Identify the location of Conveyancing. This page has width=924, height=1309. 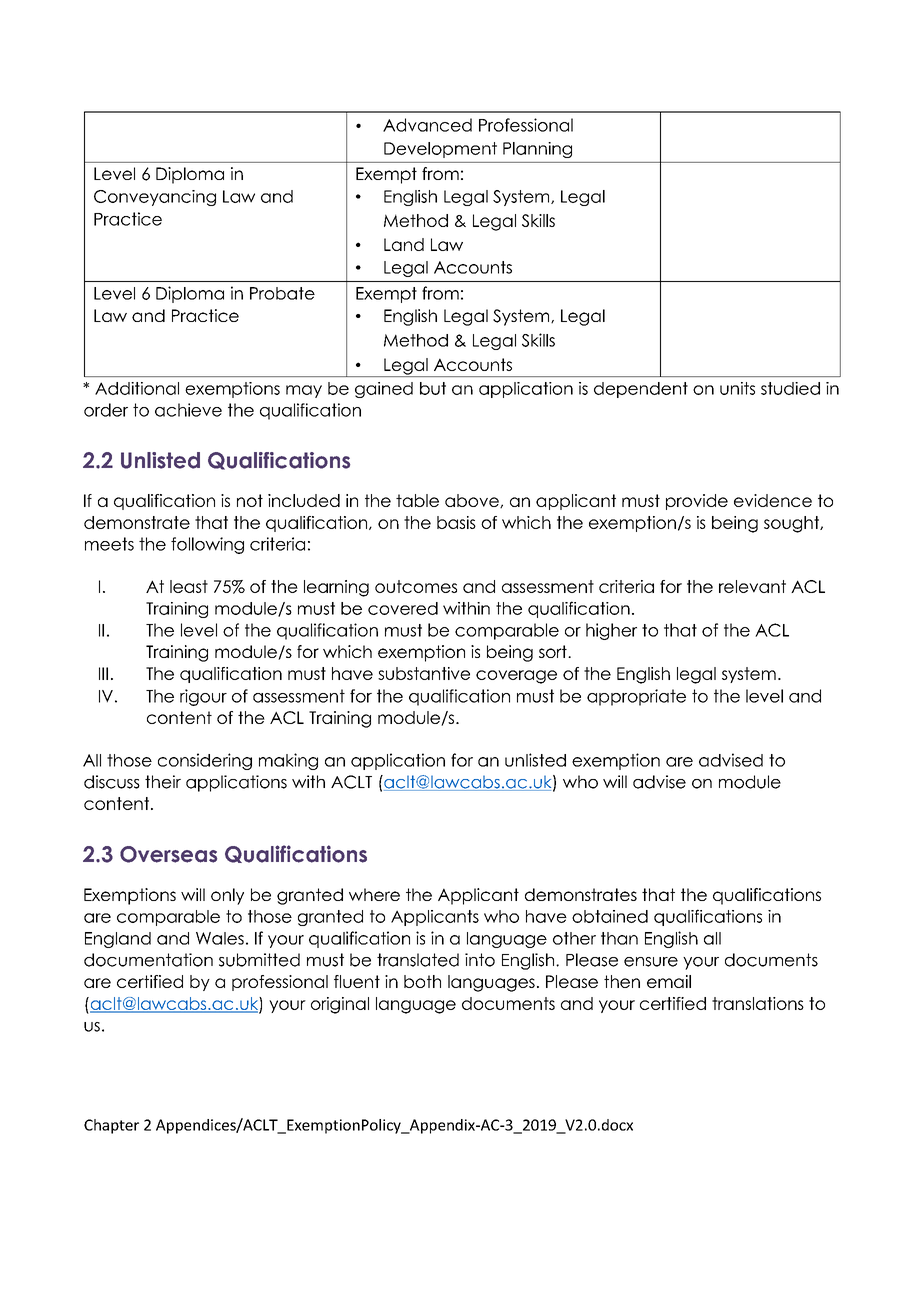
(155, 198).
